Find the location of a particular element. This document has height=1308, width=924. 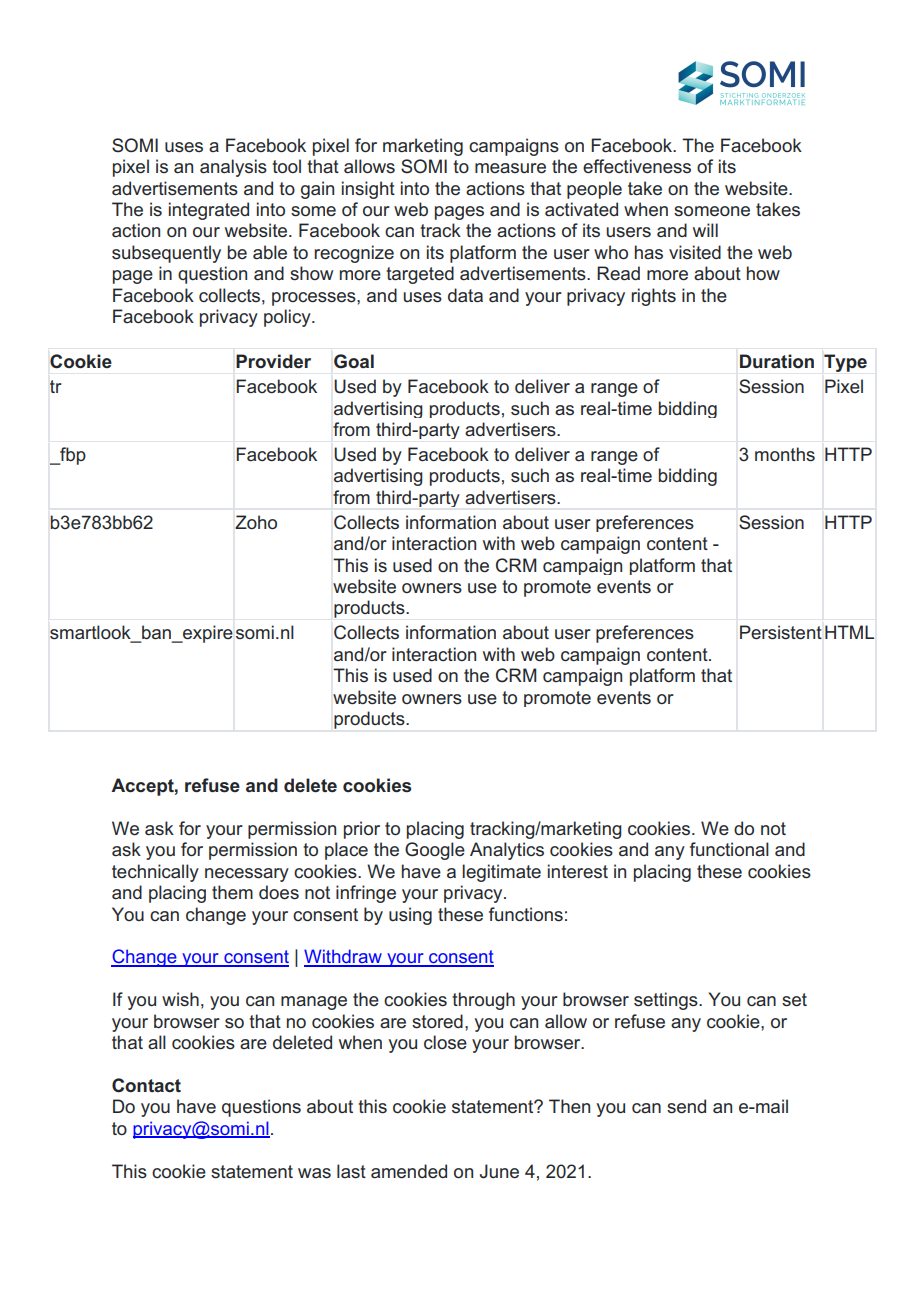

Analytics is located at coordinates (507, 851).
